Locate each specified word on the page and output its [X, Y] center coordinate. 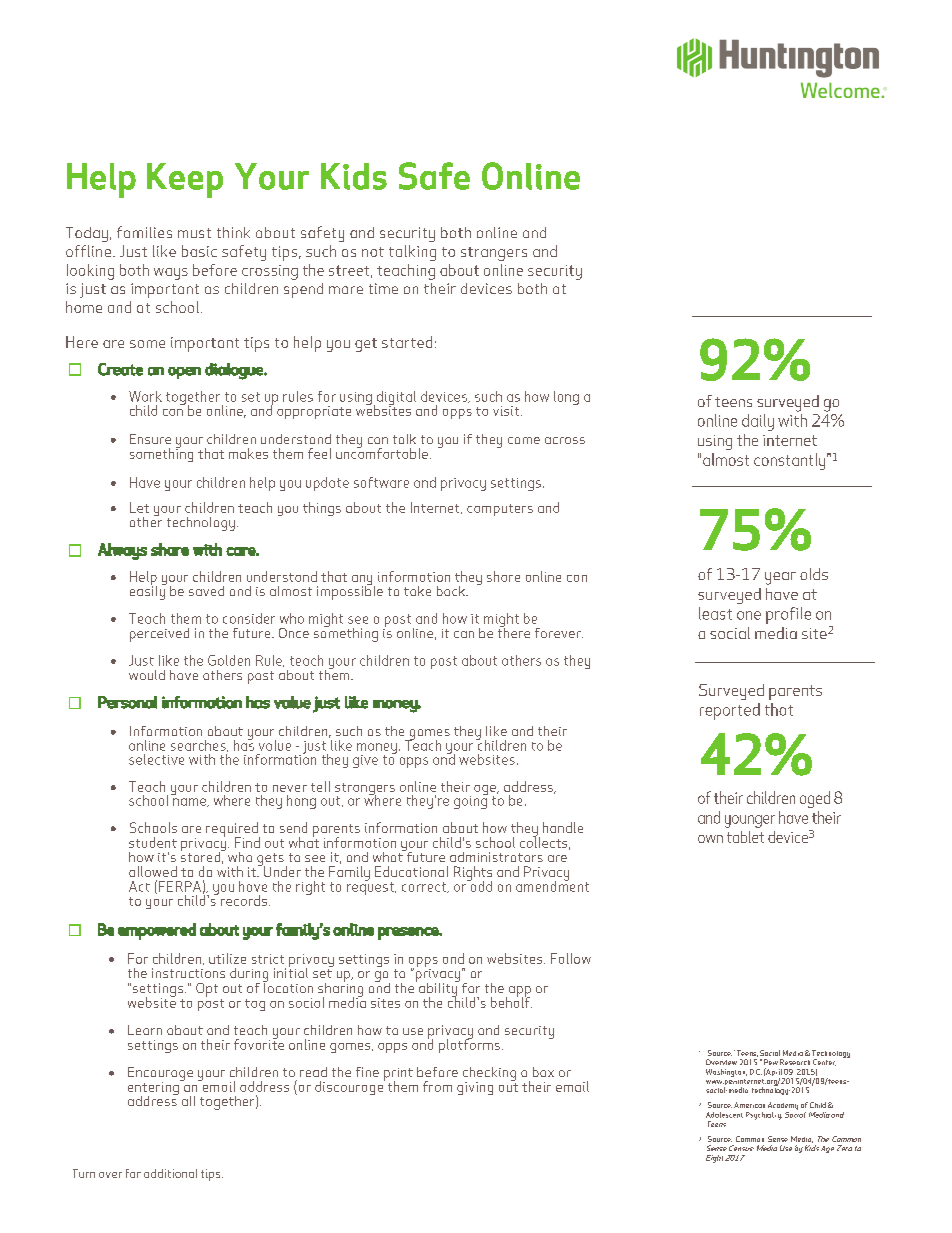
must [194, 233]
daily [758, 422]
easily [148, 591]
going [471, 801]
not [373, 252]
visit [507, 411]
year [780, 578]
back [452, 591]
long [566, 398]
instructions [188, 973]
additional [170, 1173]
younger [750, 821]
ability [439, 989]
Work [145, 396]
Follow [571, 958]
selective [156, 759]
